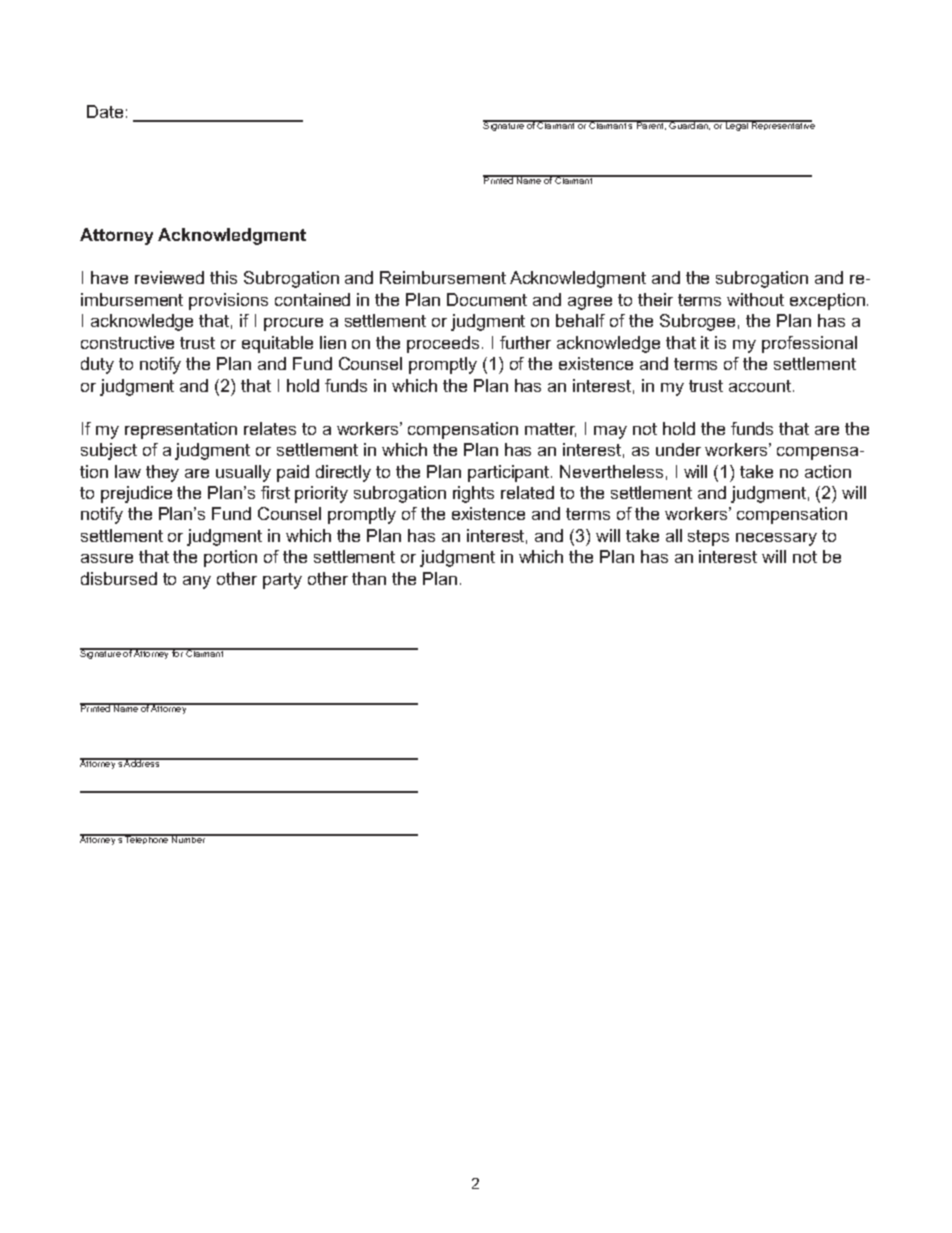 This screenshot has width=952, height=1233. I want to click on without, so click(755, 299).
